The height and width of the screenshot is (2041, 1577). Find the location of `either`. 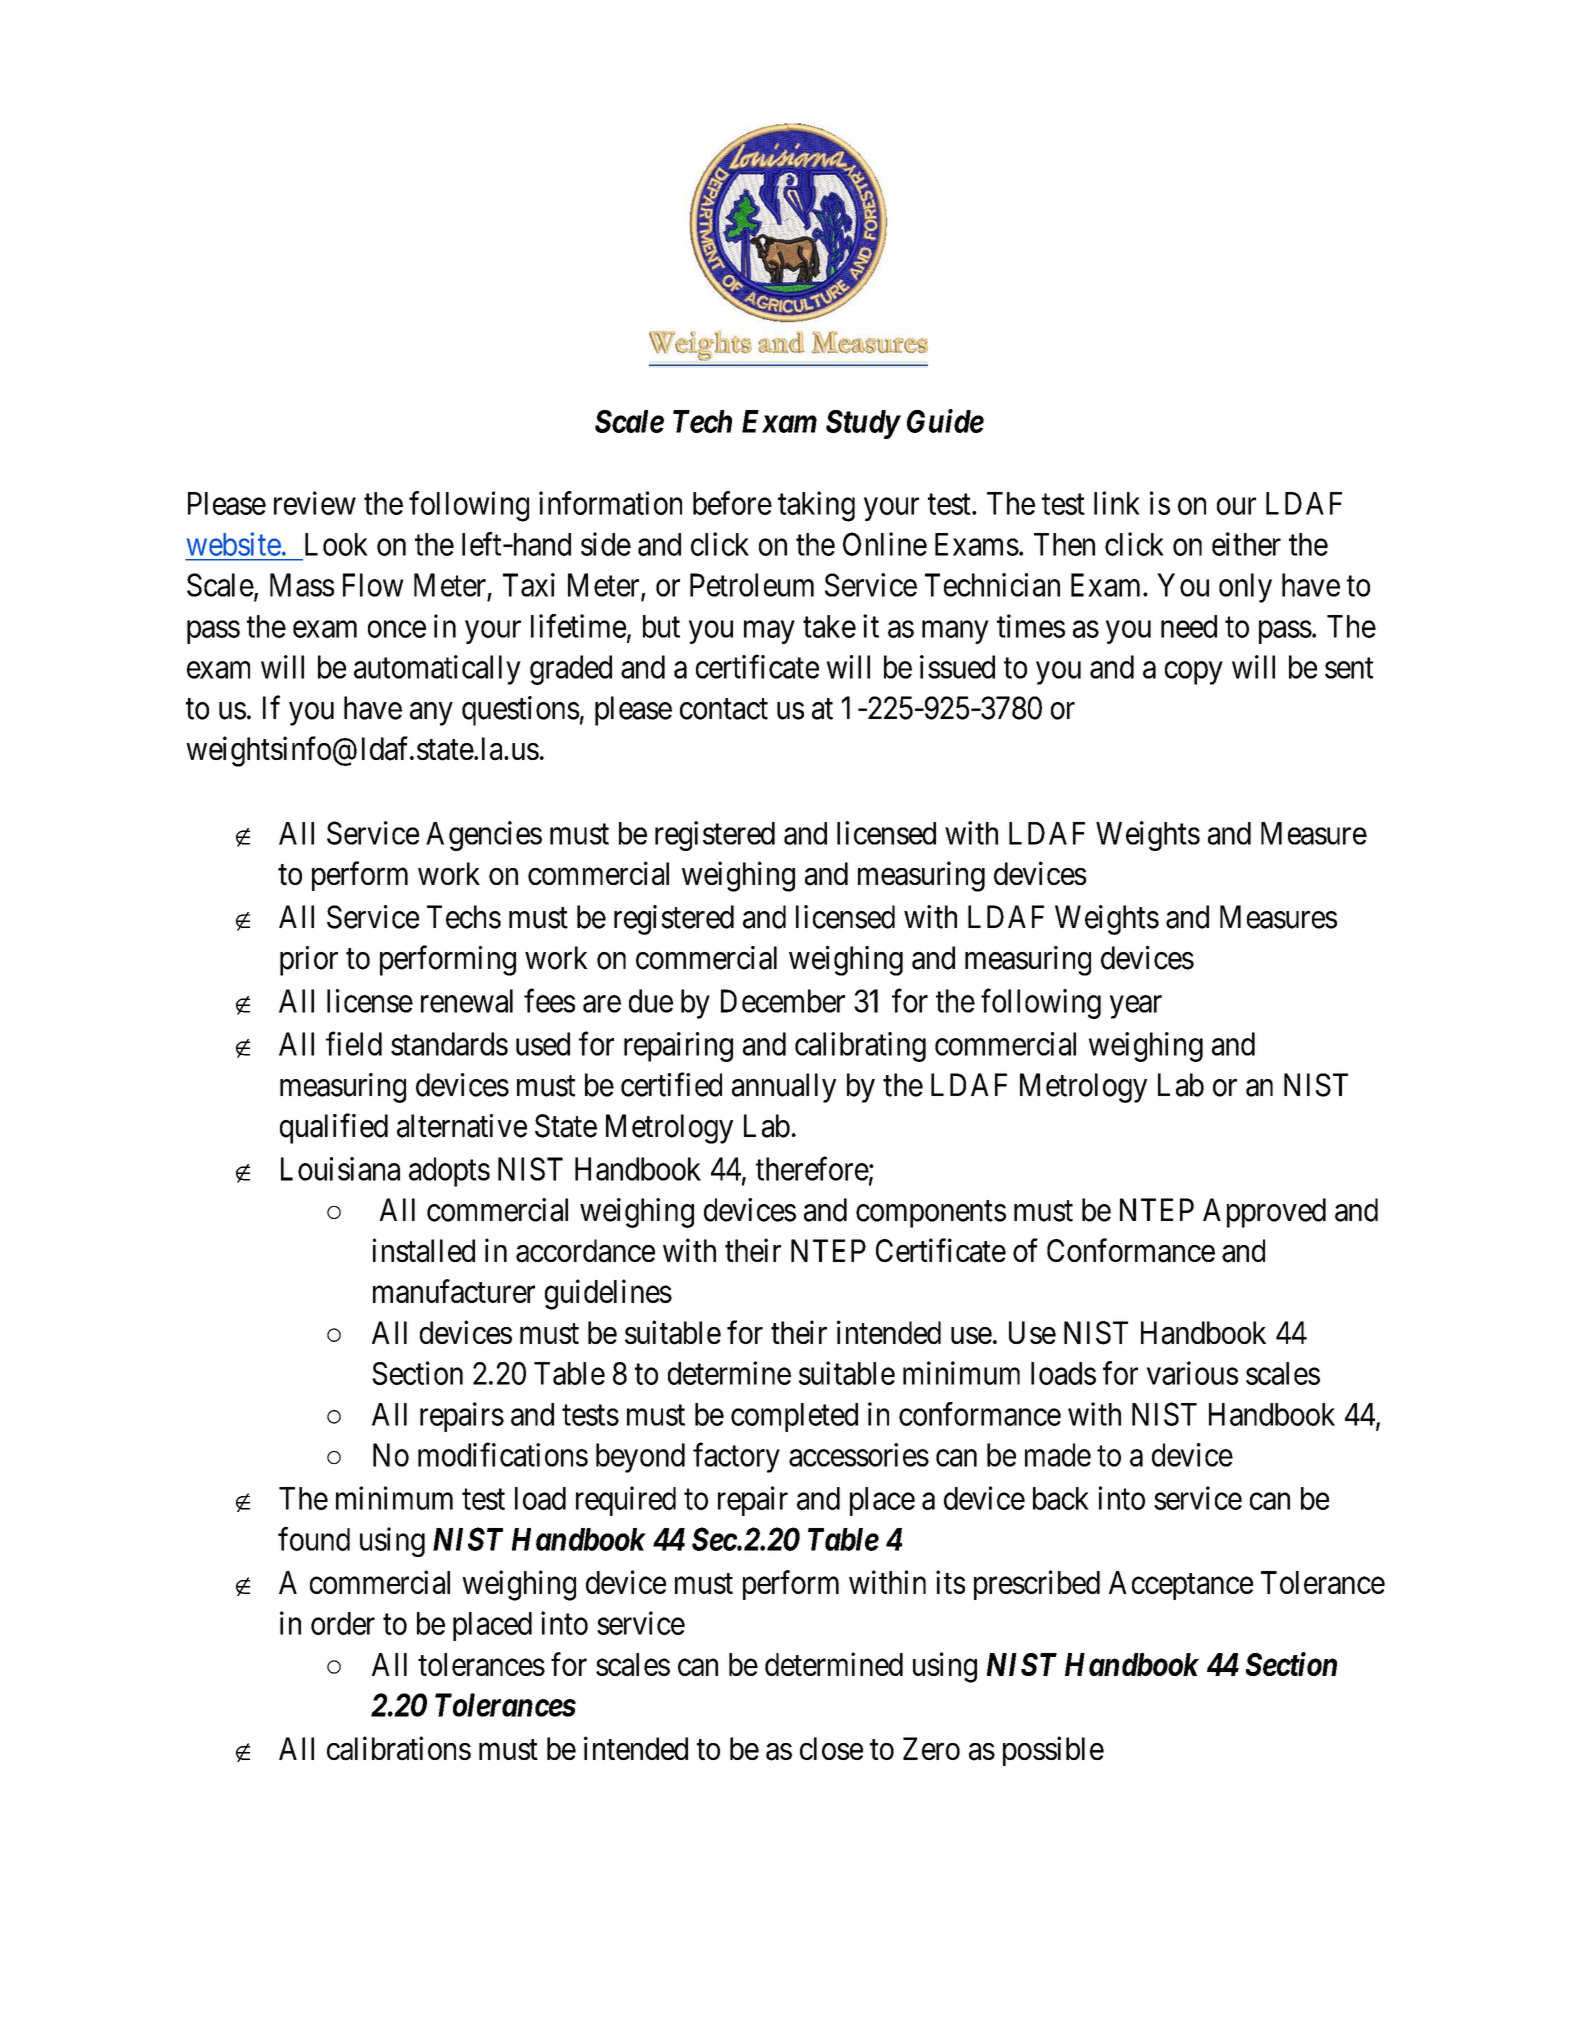

either is located at coordinates (1246, 544).
